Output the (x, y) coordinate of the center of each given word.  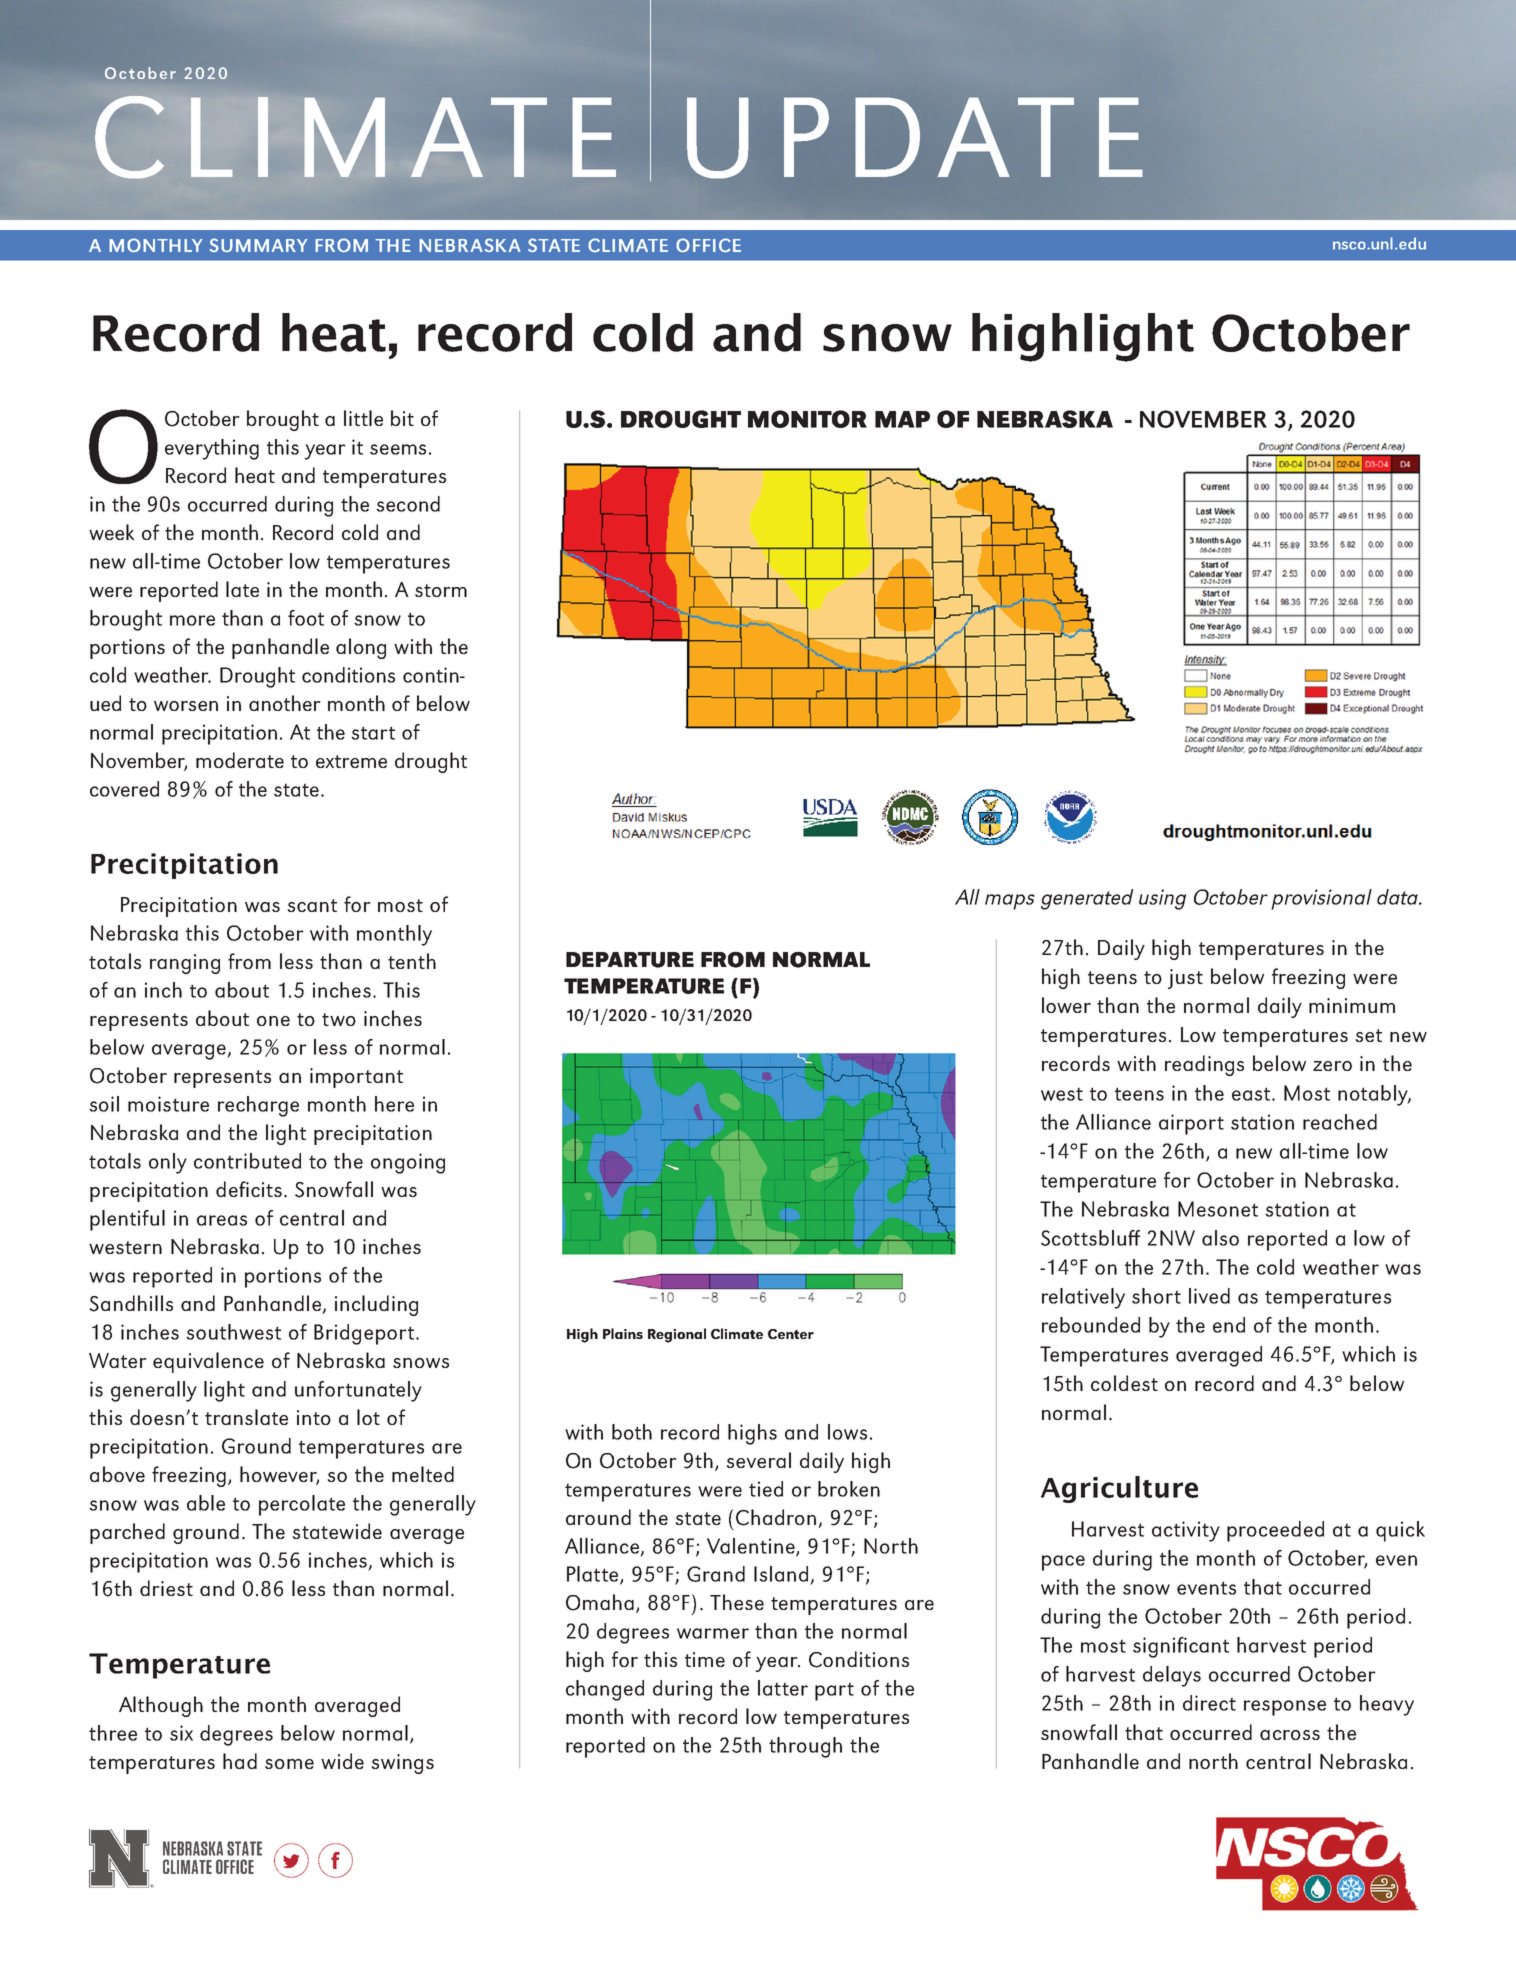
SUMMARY (259, 245)
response (1285, 1708)
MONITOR (807, 419)
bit (402, 418)
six (181, 1733)
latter (783, 1688)
